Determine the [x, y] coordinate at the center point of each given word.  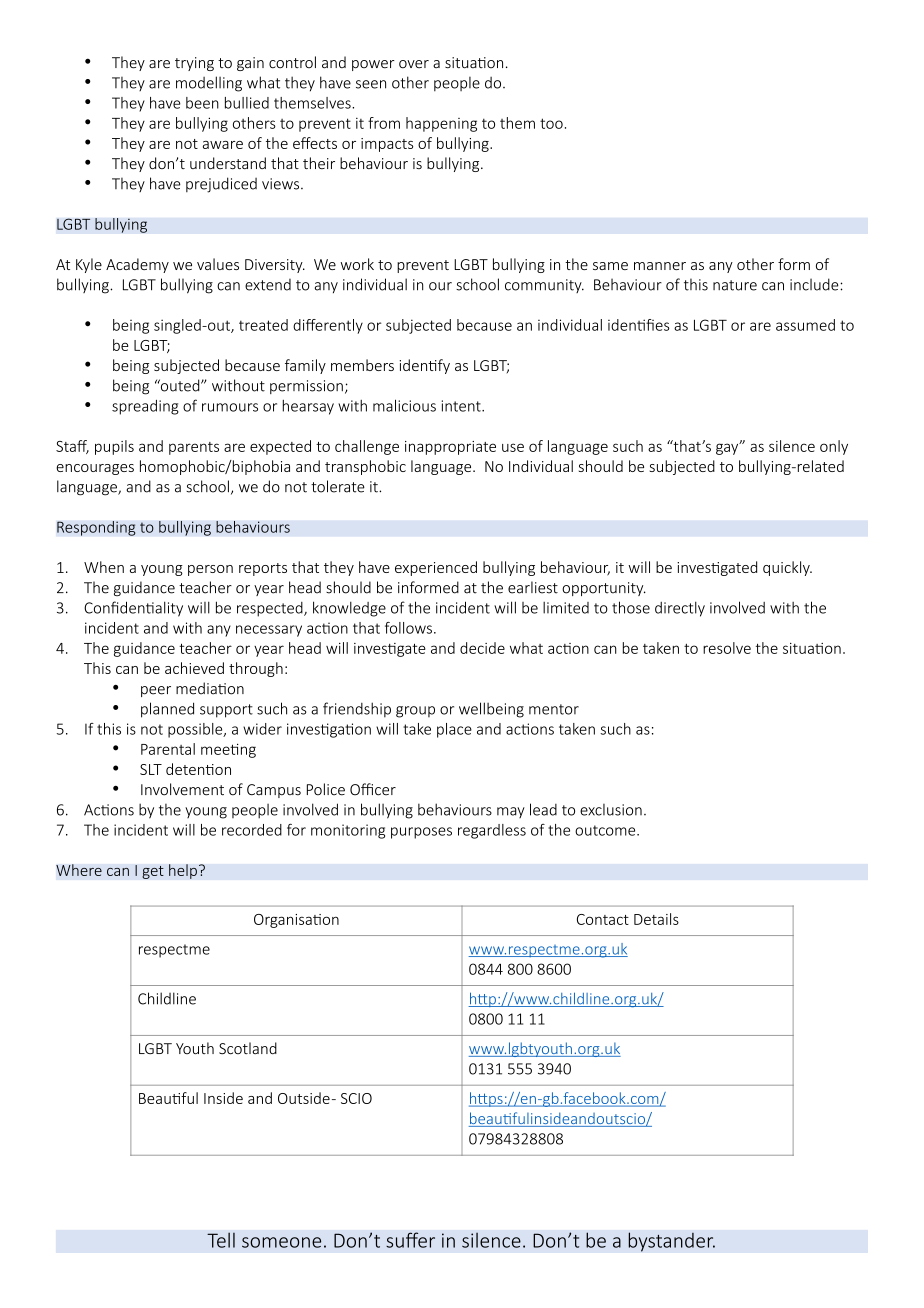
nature [735, 285]
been [202, 103]
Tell [221, 1240]
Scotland [248, 1048]
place [454, 730]
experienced [436, 568]
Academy [137, 265]
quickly [787, 568]
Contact [603, 919]
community [544, 286]
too [551, 123]
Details [656, 919]
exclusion [611, 810]
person [210, 570]
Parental [168, 749]
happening [441, 124]
